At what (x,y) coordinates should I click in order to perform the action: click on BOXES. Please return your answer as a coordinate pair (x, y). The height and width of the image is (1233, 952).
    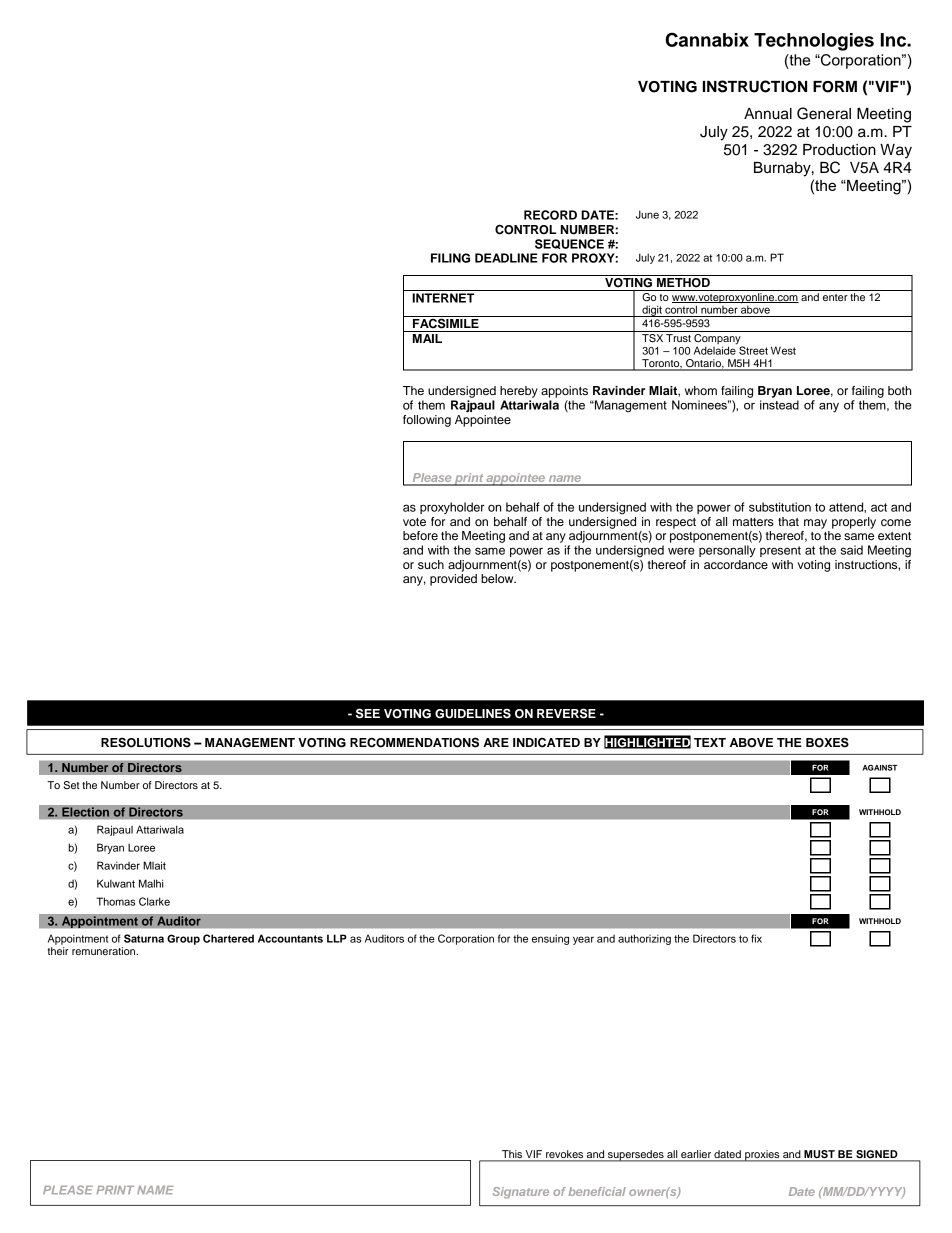
    Looking at the image, I should click on (827, 742).
